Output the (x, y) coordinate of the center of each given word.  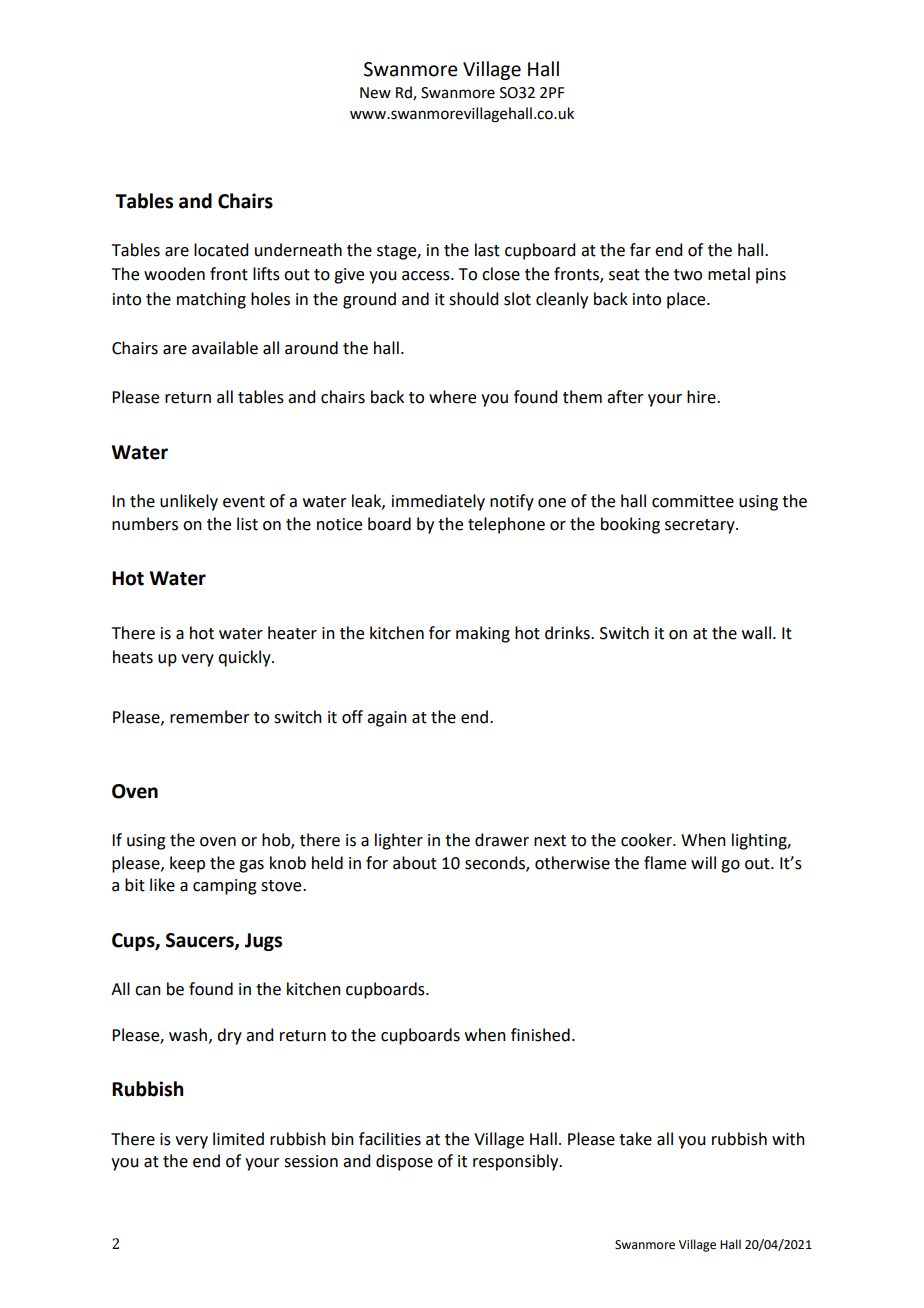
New (375, 93)
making (483, 634)
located (221, 250)
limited (238, 1139)
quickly (245, 658)
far (640, 250)
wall (756, 633)
